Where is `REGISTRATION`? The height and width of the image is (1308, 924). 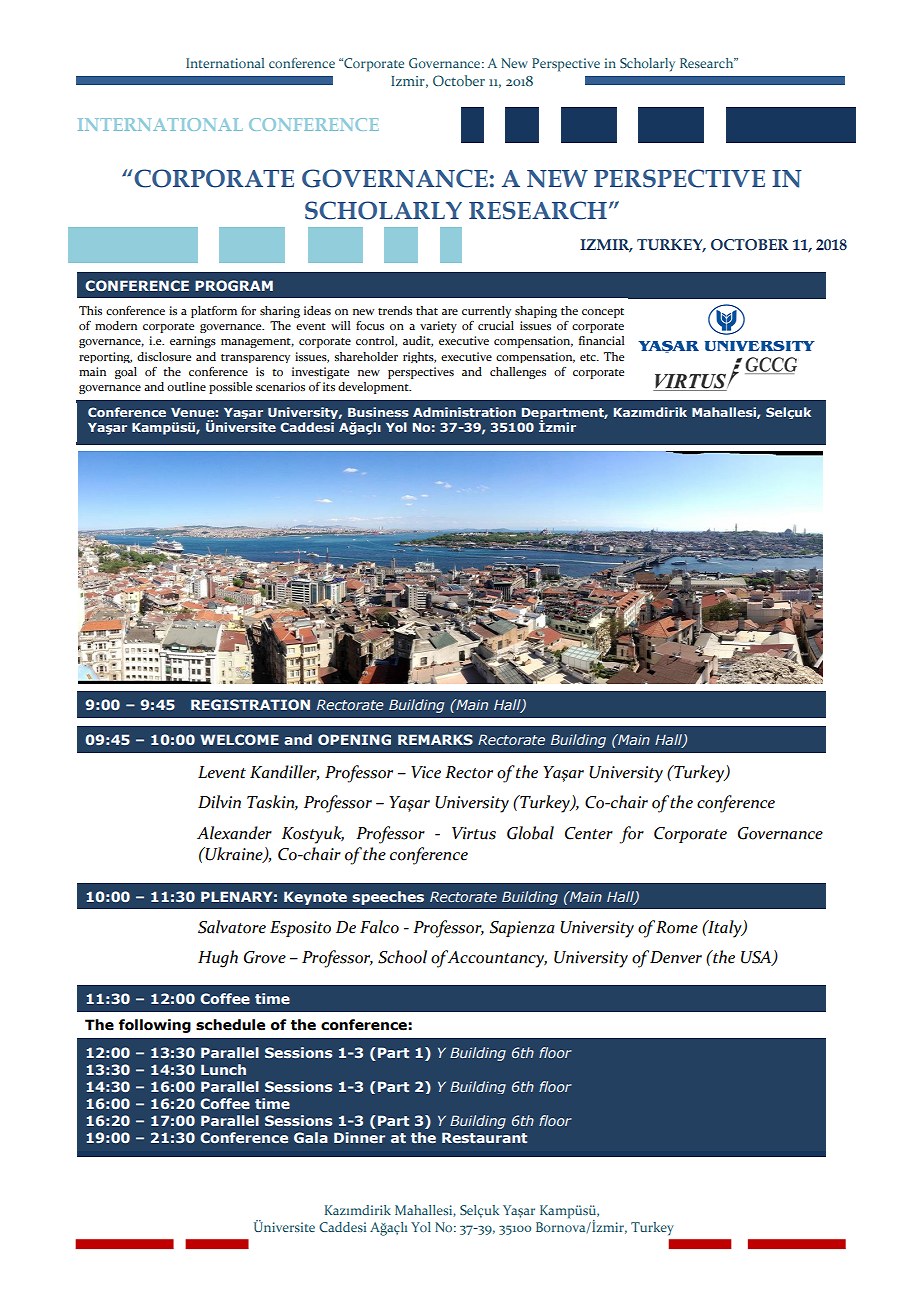
REGISTRATION is located at coordinates (250, 704).
